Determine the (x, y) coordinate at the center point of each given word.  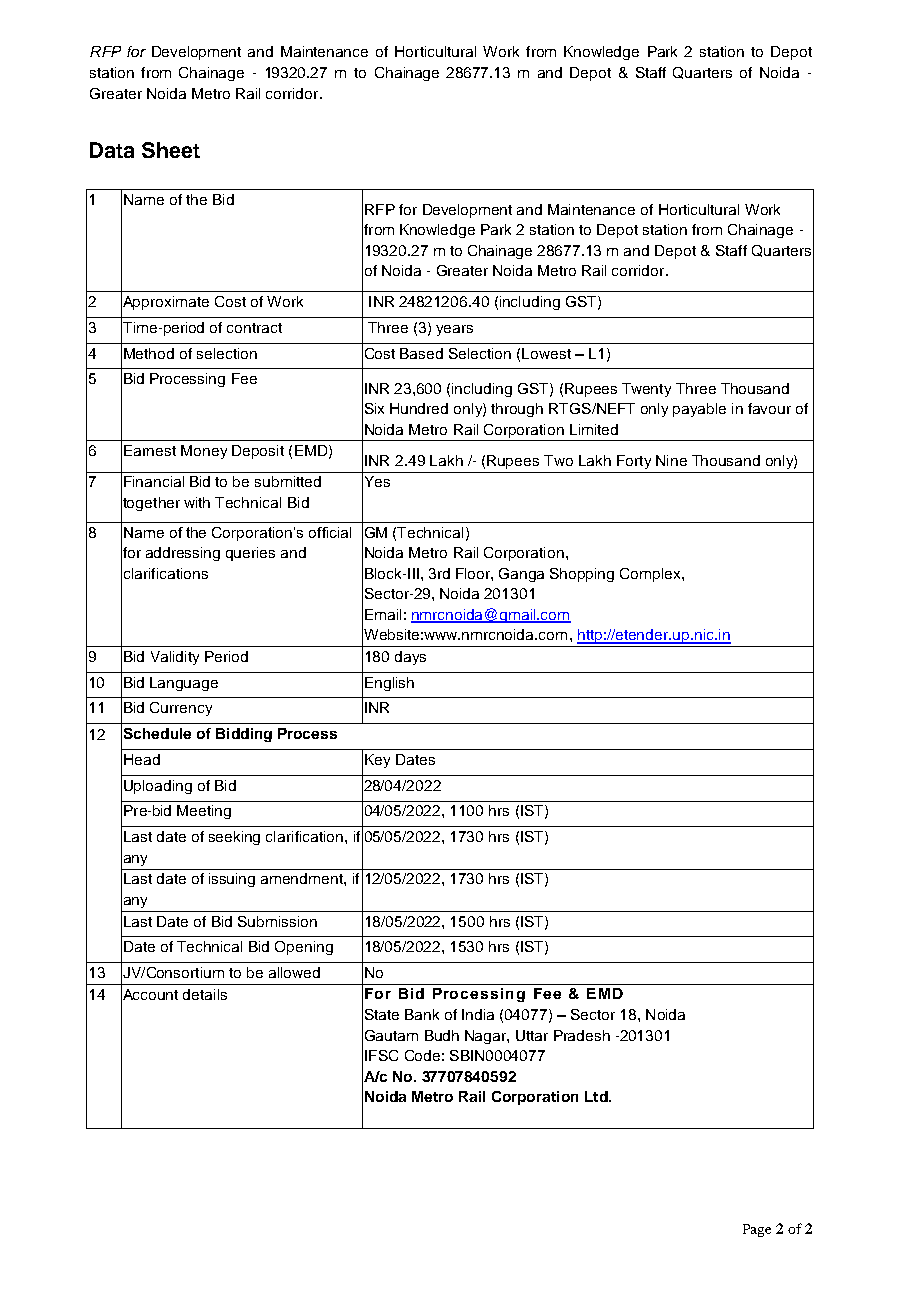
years (454, 330)
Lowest (546, 353)
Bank (422, 1014)
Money (204, 452)
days (410, 658)
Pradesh (582, 1035)
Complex (651, 575)
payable (699, 410)
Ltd (597, 1096)
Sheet (171, 150)
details (205, 994)
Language (184, 684)
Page (757, 1230)
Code (422, 1055)
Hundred (419, 408)
